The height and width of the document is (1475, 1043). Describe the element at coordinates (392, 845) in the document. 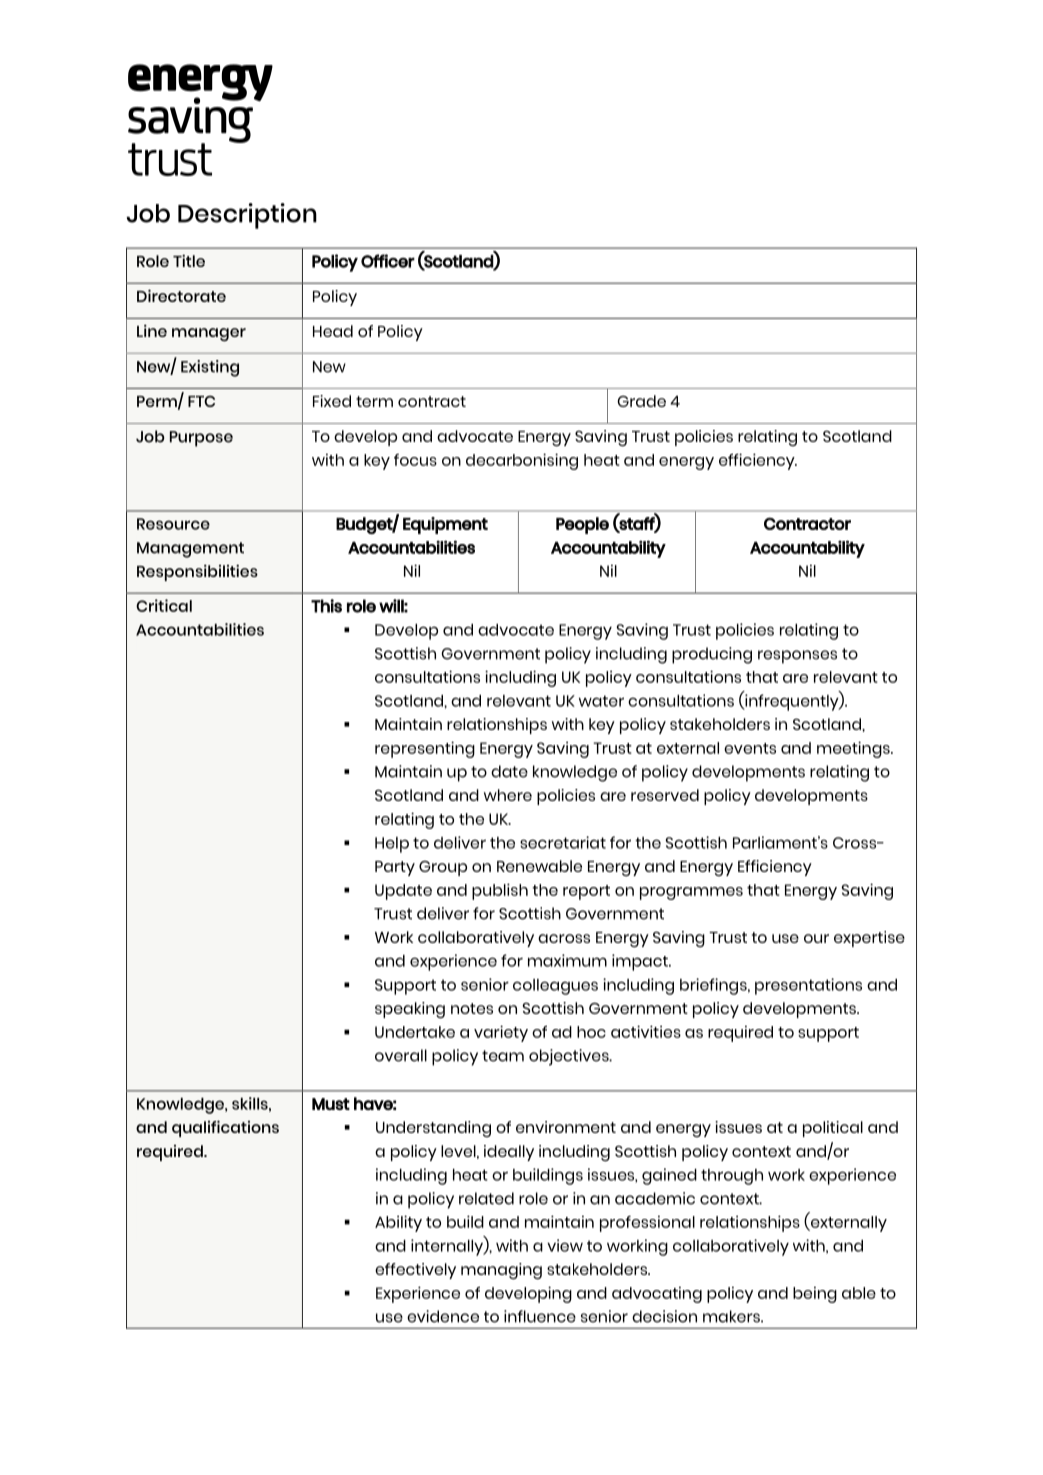

I see `Help` at that location.
